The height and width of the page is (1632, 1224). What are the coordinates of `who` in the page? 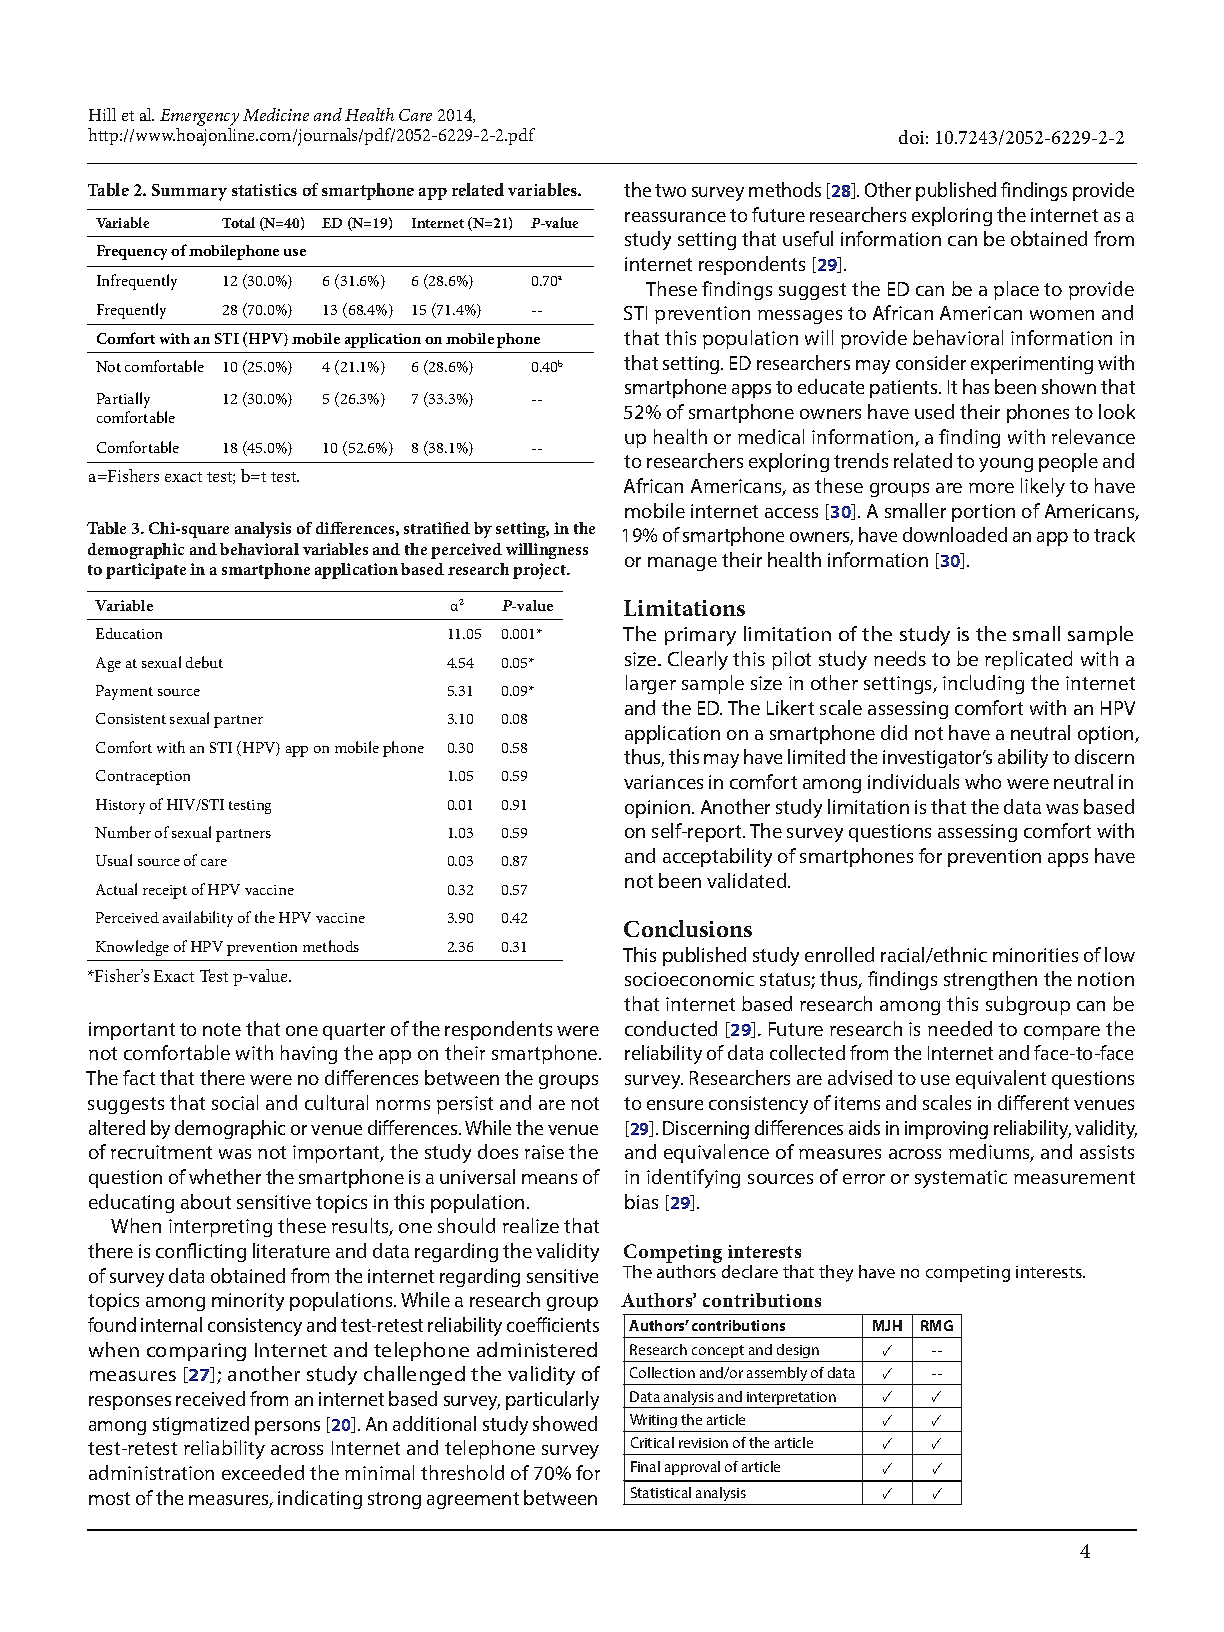 It's located at (983, 781).
